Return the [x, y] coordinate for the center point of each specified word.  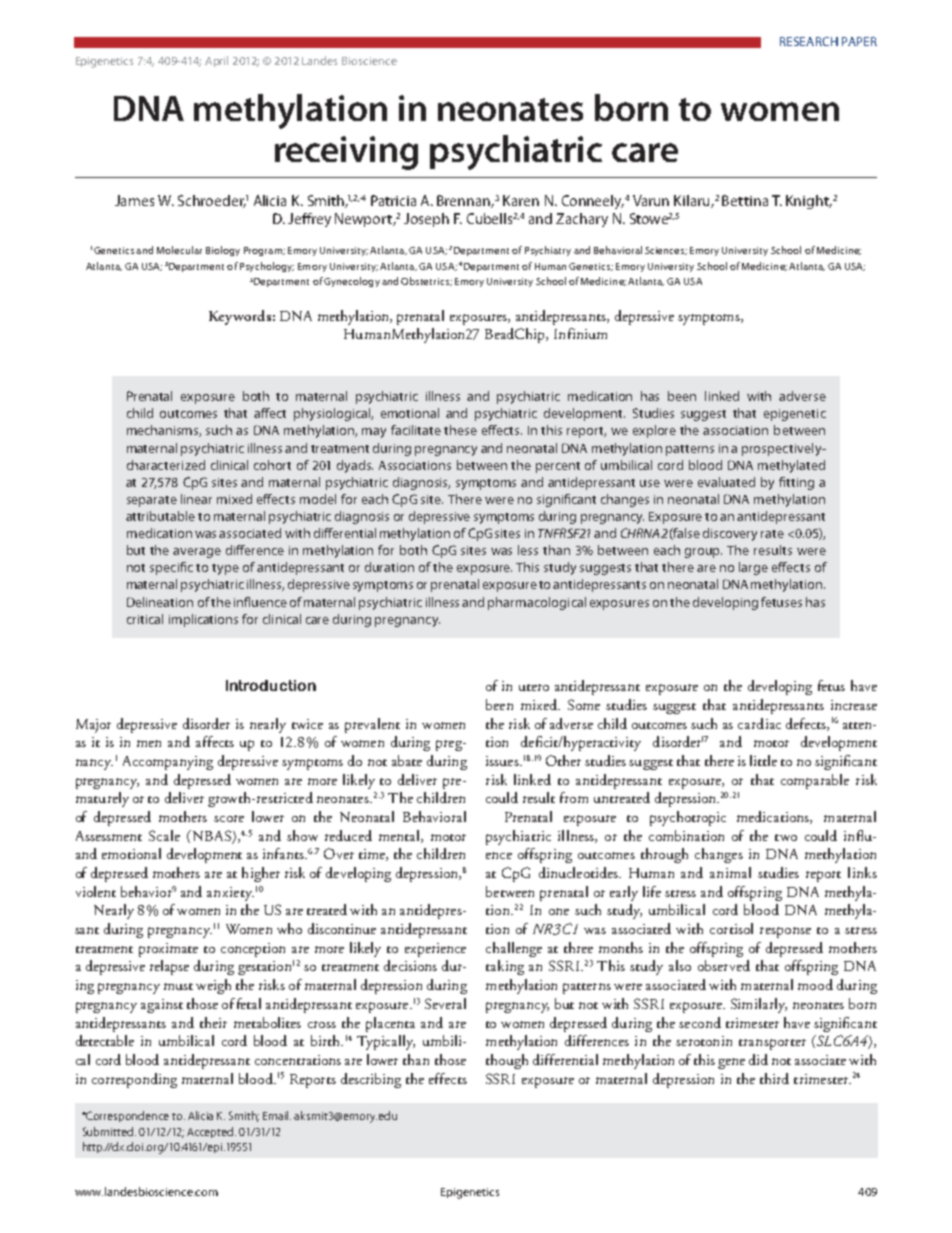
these [460, 430]
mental [400, 836]
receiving [346, 153]
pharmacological [537, 603]
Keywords [240, 317]
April [216, 61]
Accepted [211, 1132]
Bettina [745, 200]
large [753, 568]
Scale [164, 835]
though [507, 1061]
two [786, 837]
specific [171, 568]
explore [654, 431]
